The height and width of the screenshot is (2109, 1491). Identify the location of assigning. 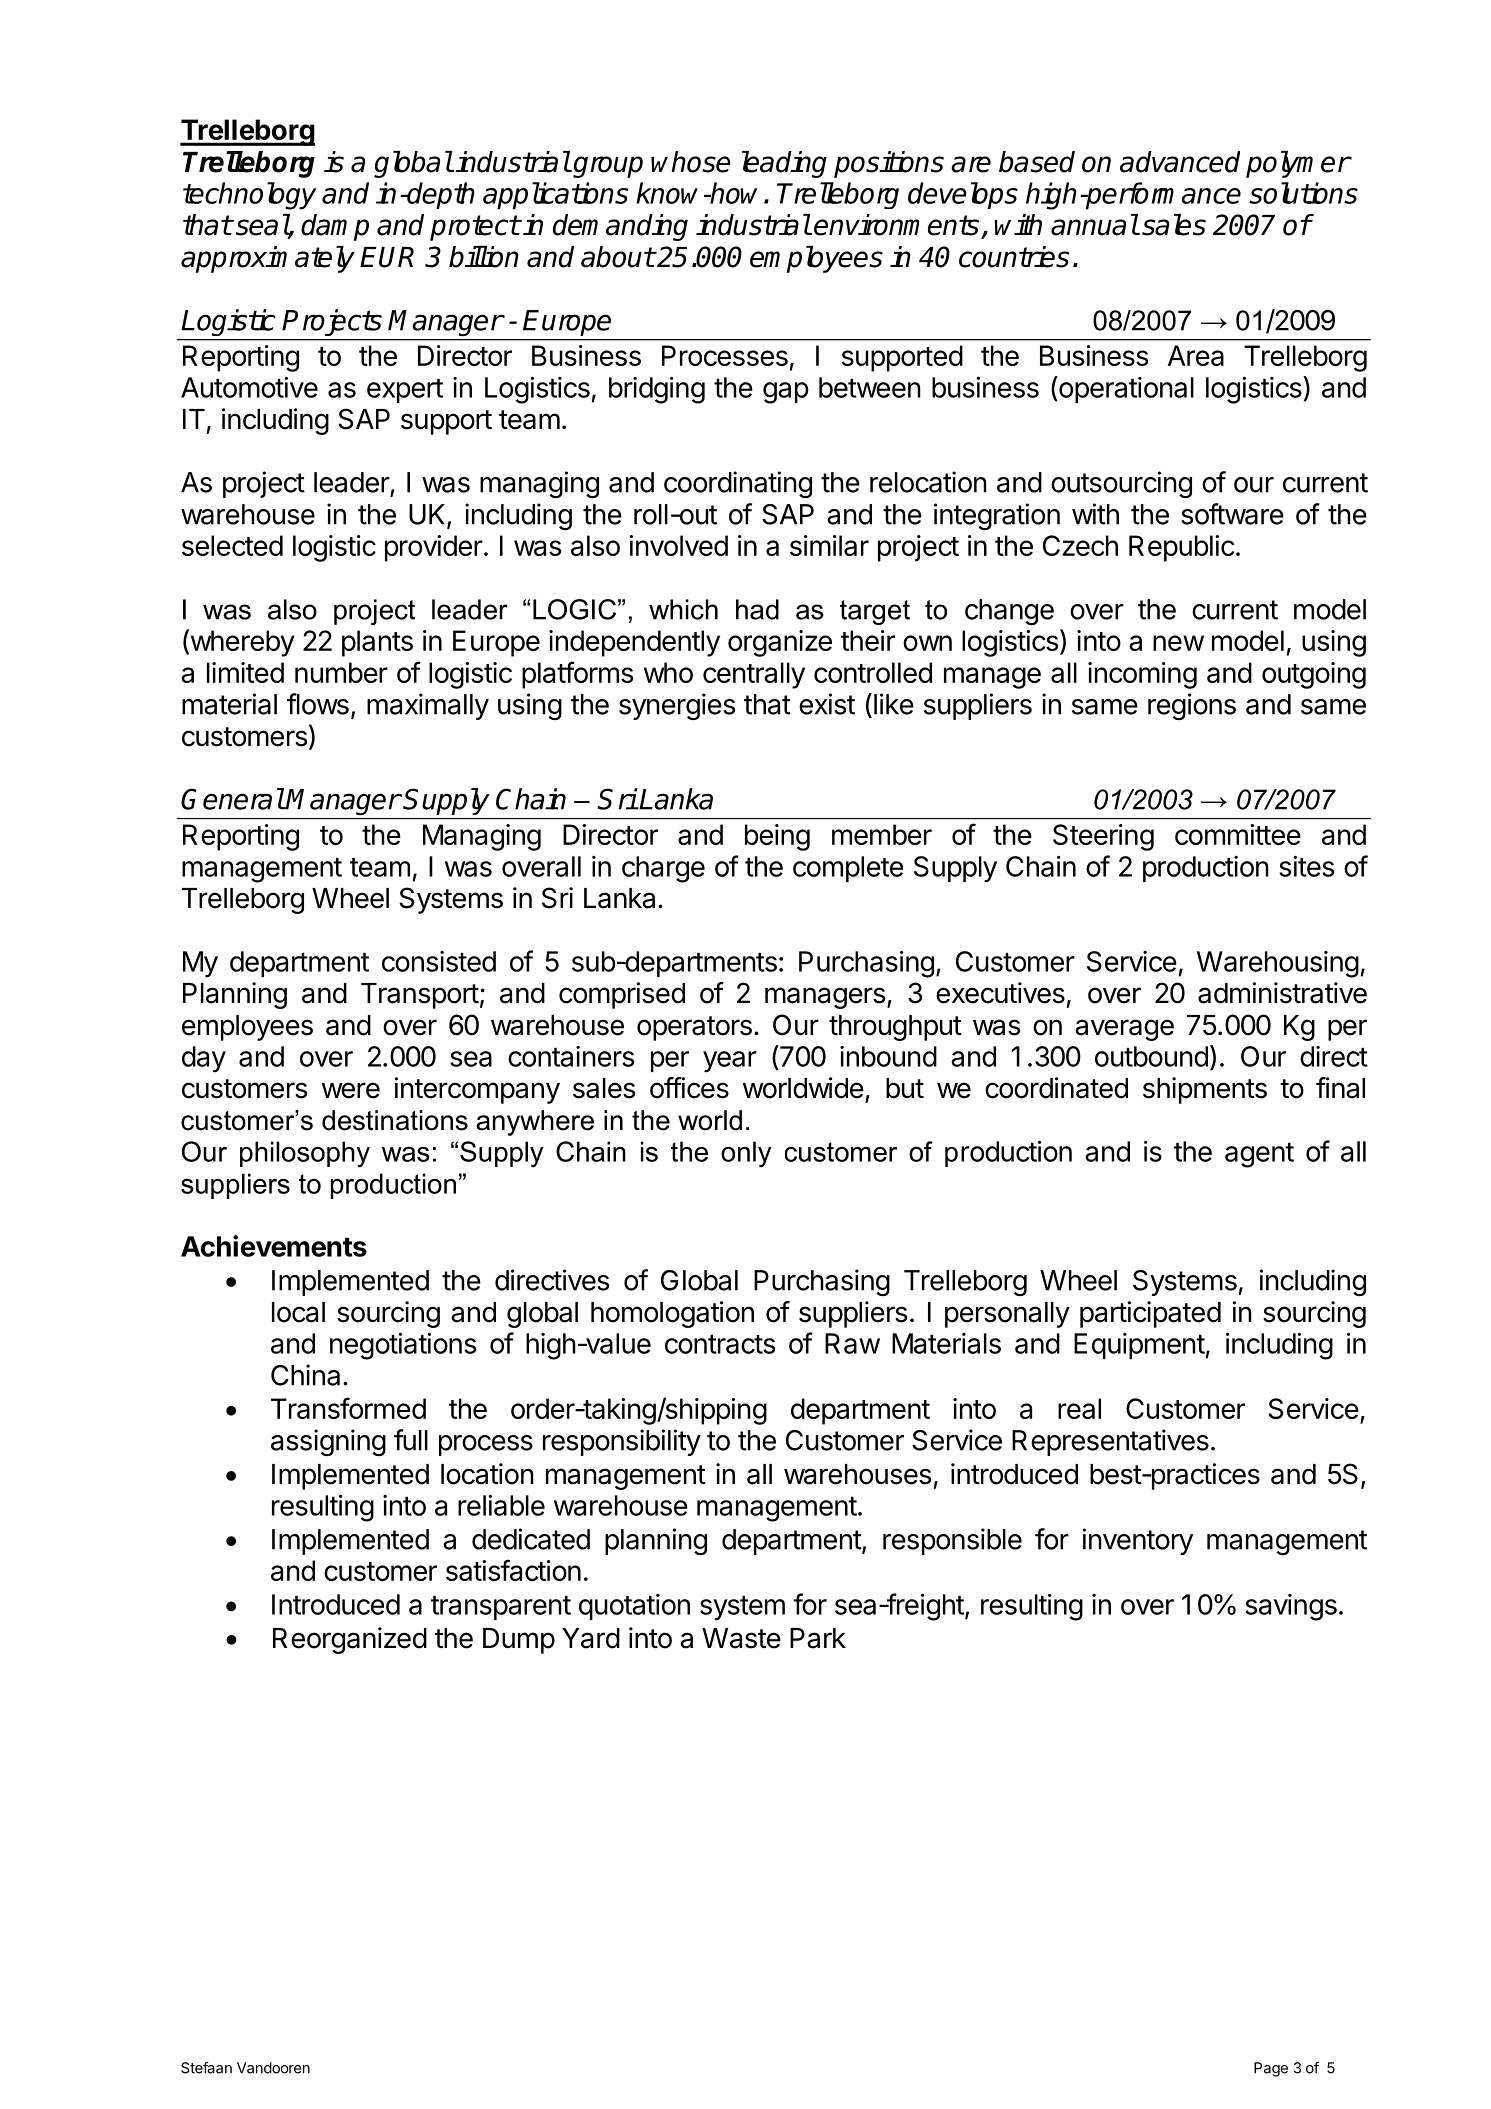
(328, 1442).
